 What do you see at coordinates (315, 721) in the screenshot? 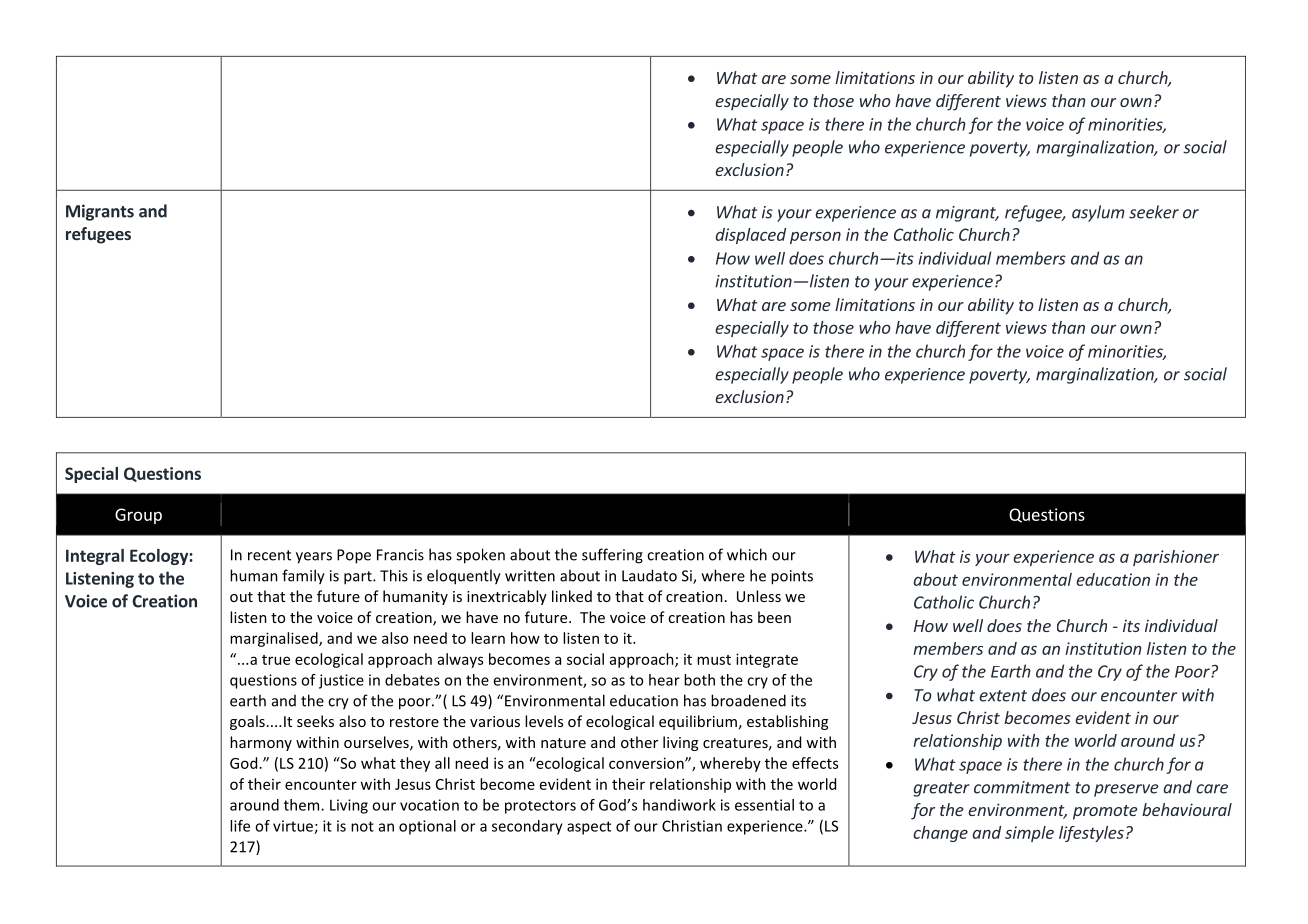
I see `seeks` at bounding box center [315, 721].
